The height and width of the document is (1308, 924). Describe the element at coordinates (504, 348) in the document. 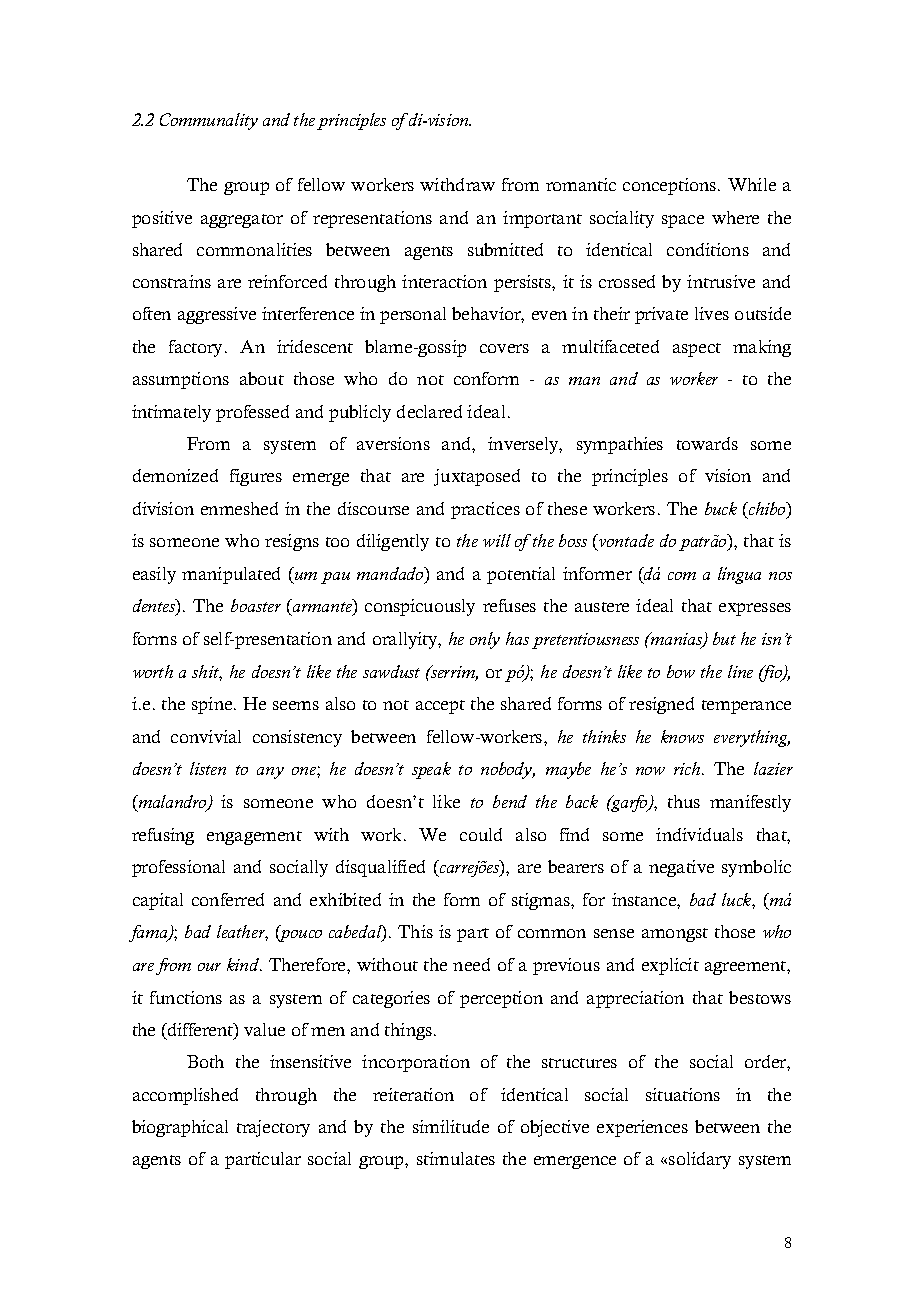

I see `covers` at that location.
